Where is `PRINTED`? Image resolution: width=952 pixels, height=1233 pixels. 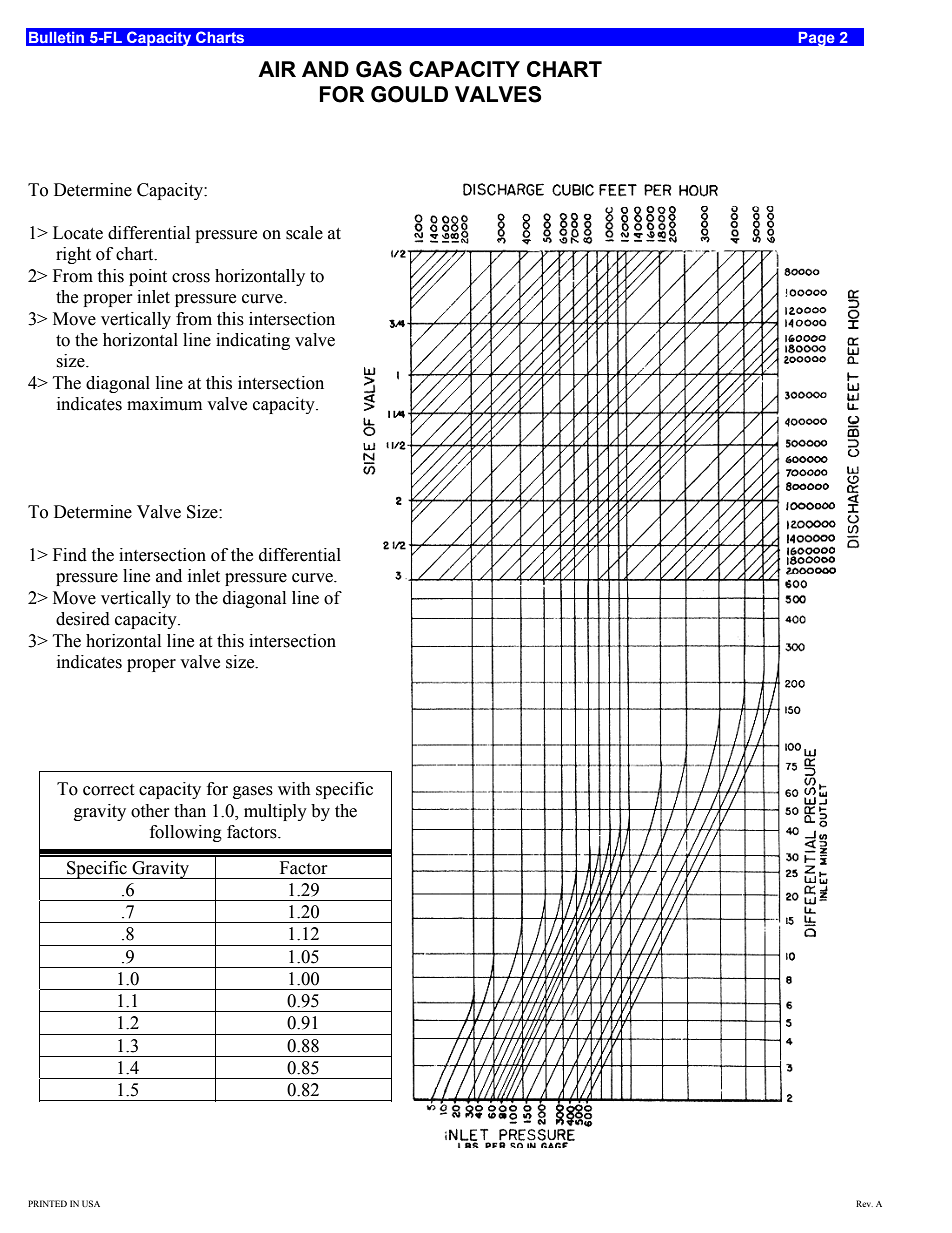
PRINTED is located at coordinates (47, 1203).
